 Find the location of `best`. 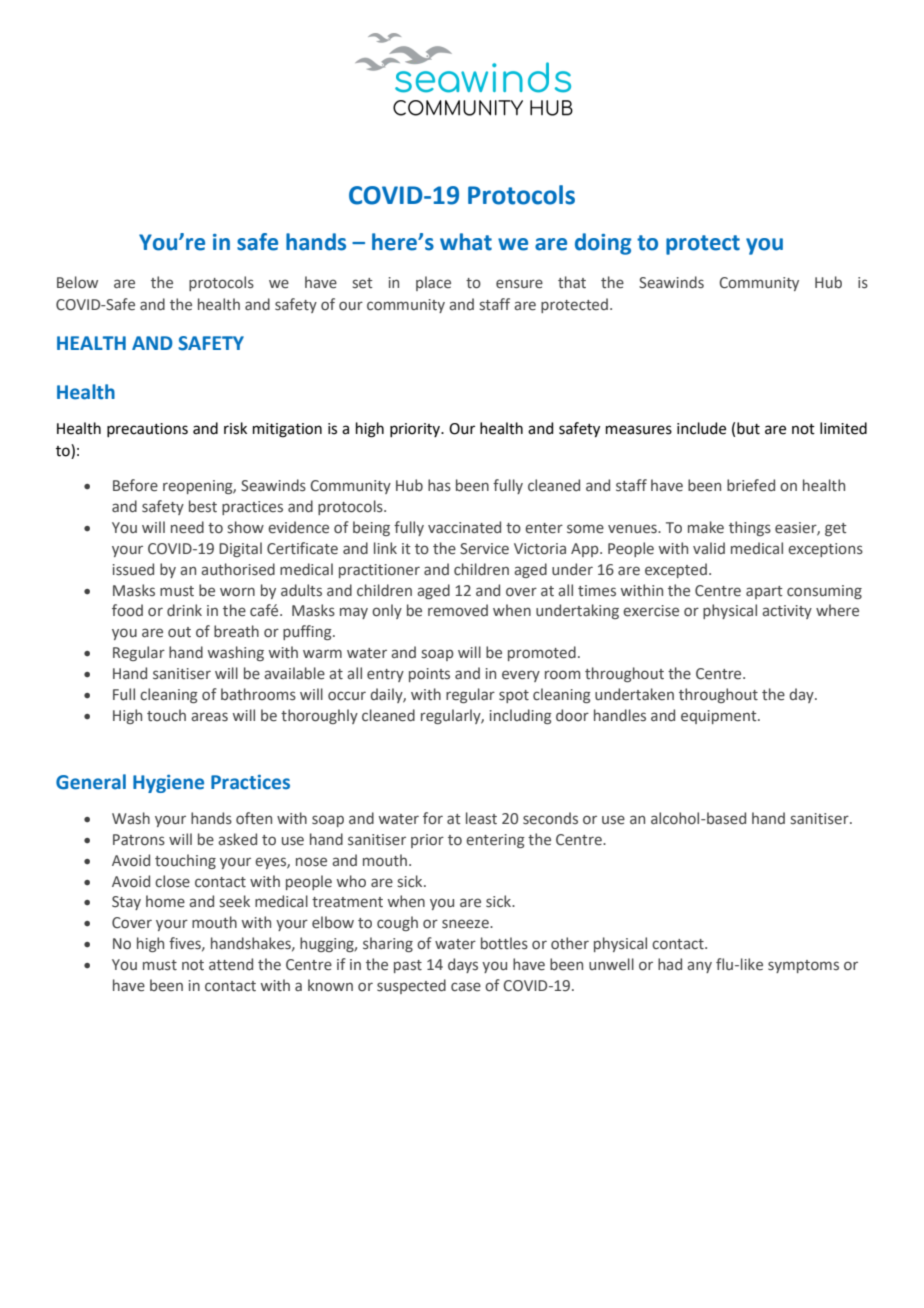

best is located at coordinates (203, 506).
